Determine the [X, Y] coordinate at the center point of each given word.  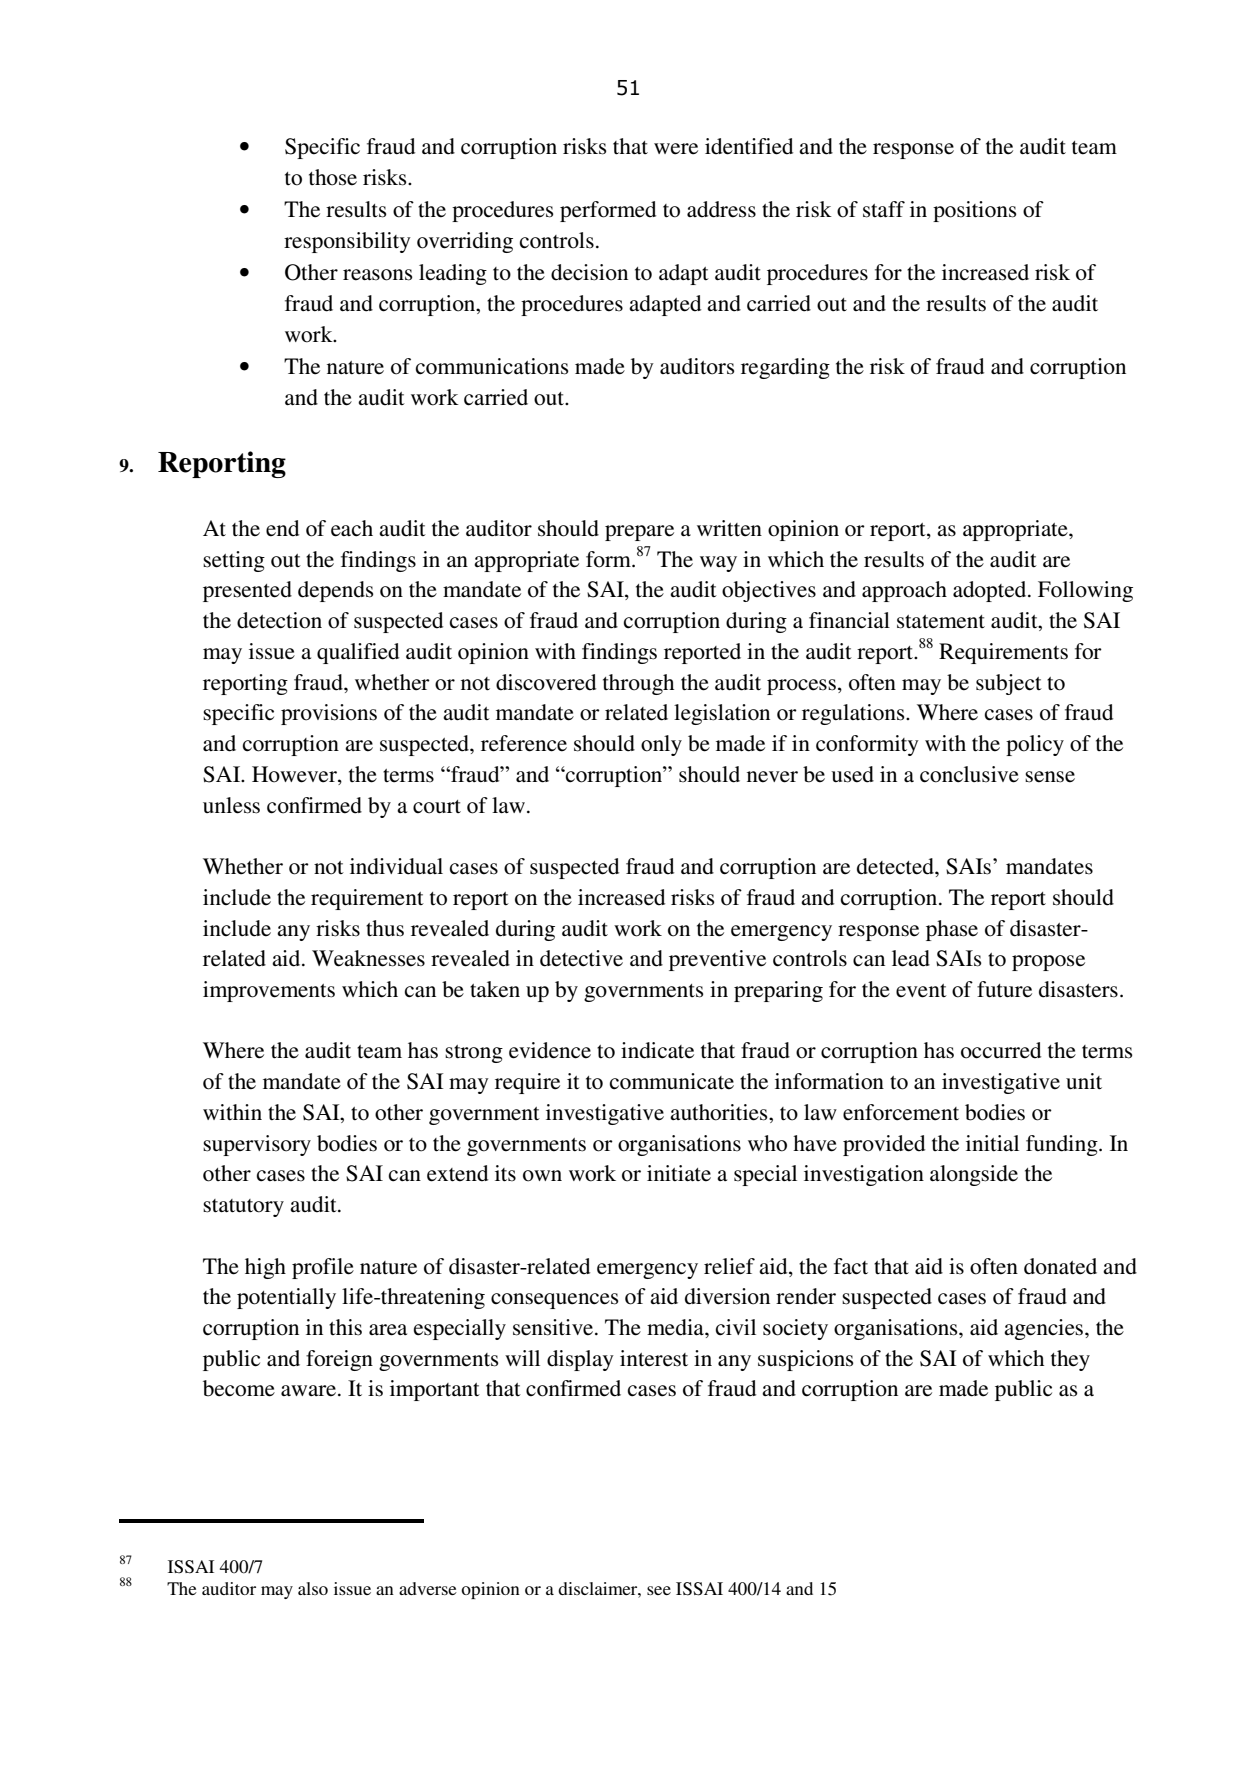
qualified [358, 653]
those [333, 177]
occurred [1001, 1050]
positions [975, 211]
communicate [672, 1081]
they [1070, 1360]
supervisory [257, 1145]
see [659, 1590]
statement [941, 622]
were [676, 149]
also [313, 1588]
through [638, 684]
